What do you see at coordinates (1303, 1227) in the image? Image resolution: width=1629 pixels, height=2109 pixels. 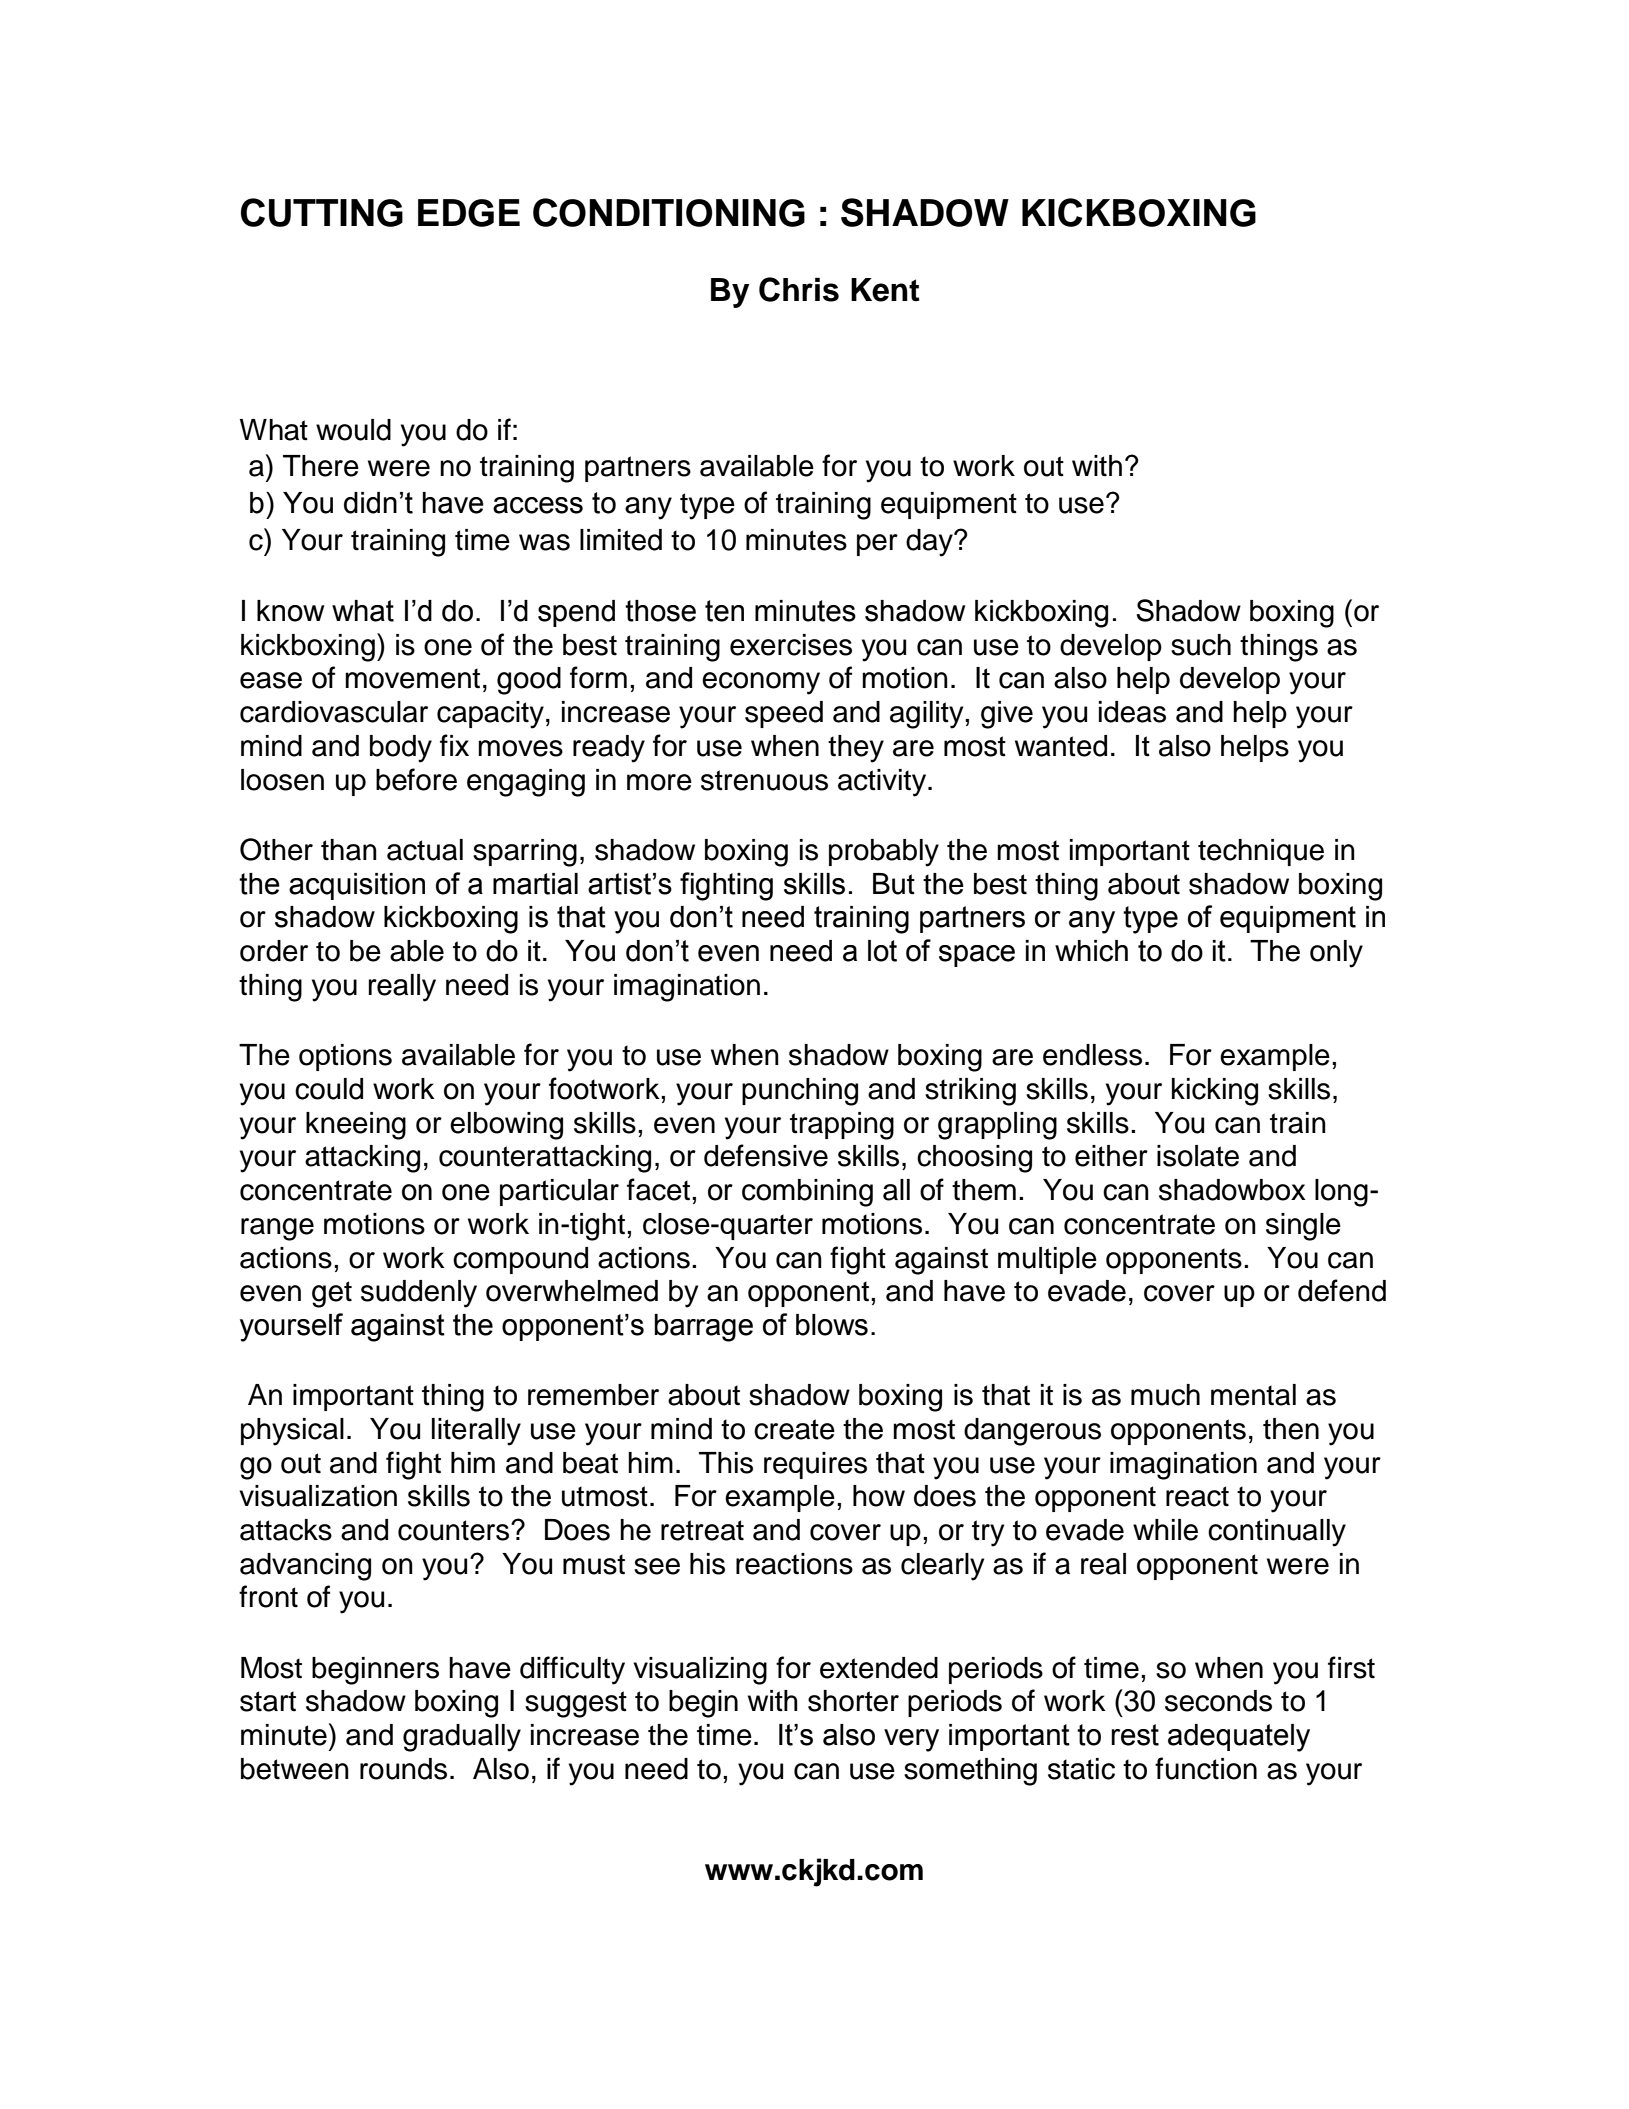 I see `single` at bounding box center [1303, 1227].
